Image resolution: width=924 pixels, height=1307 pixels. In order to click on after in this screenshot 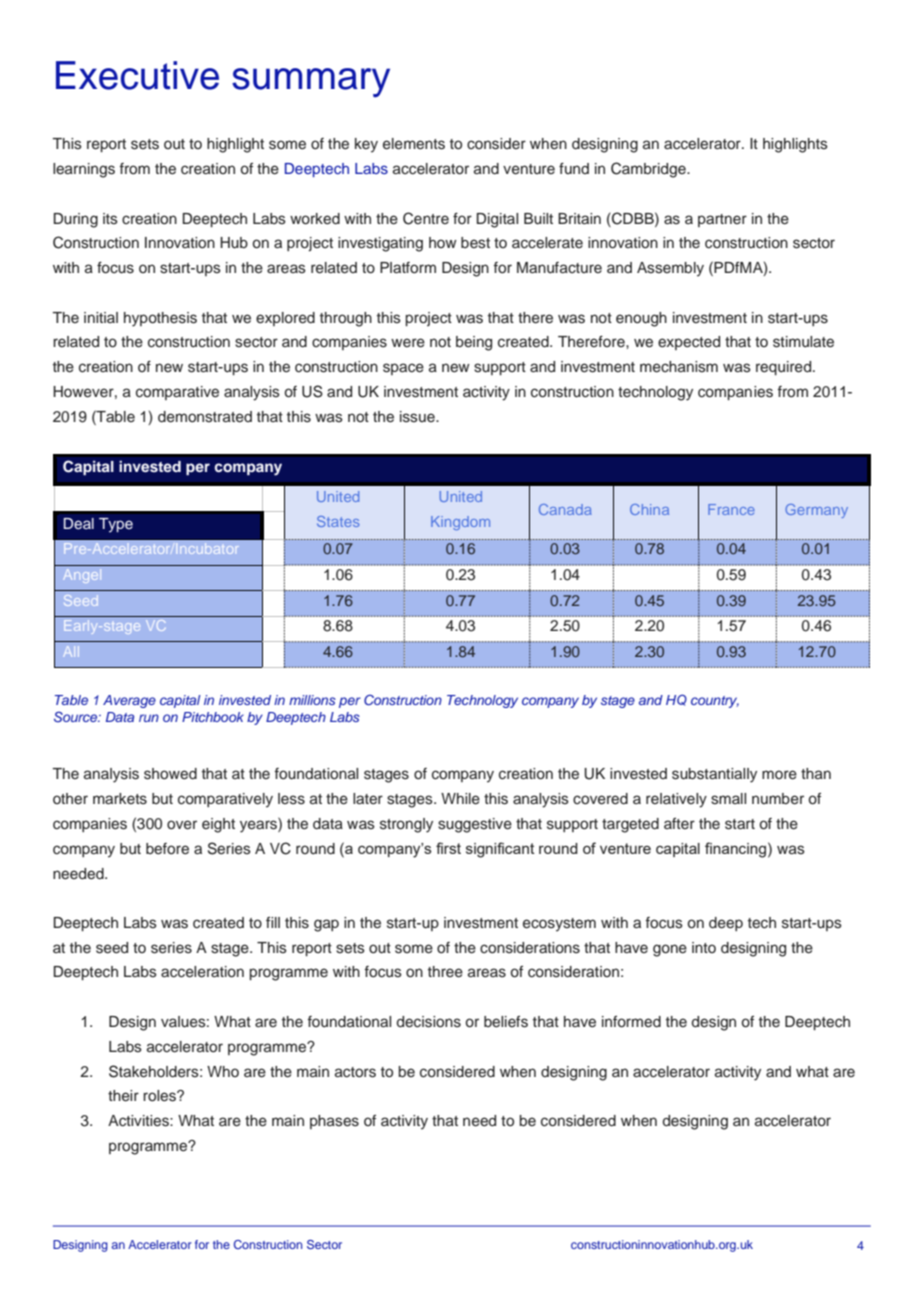, I will do `click(679, 823)`.
